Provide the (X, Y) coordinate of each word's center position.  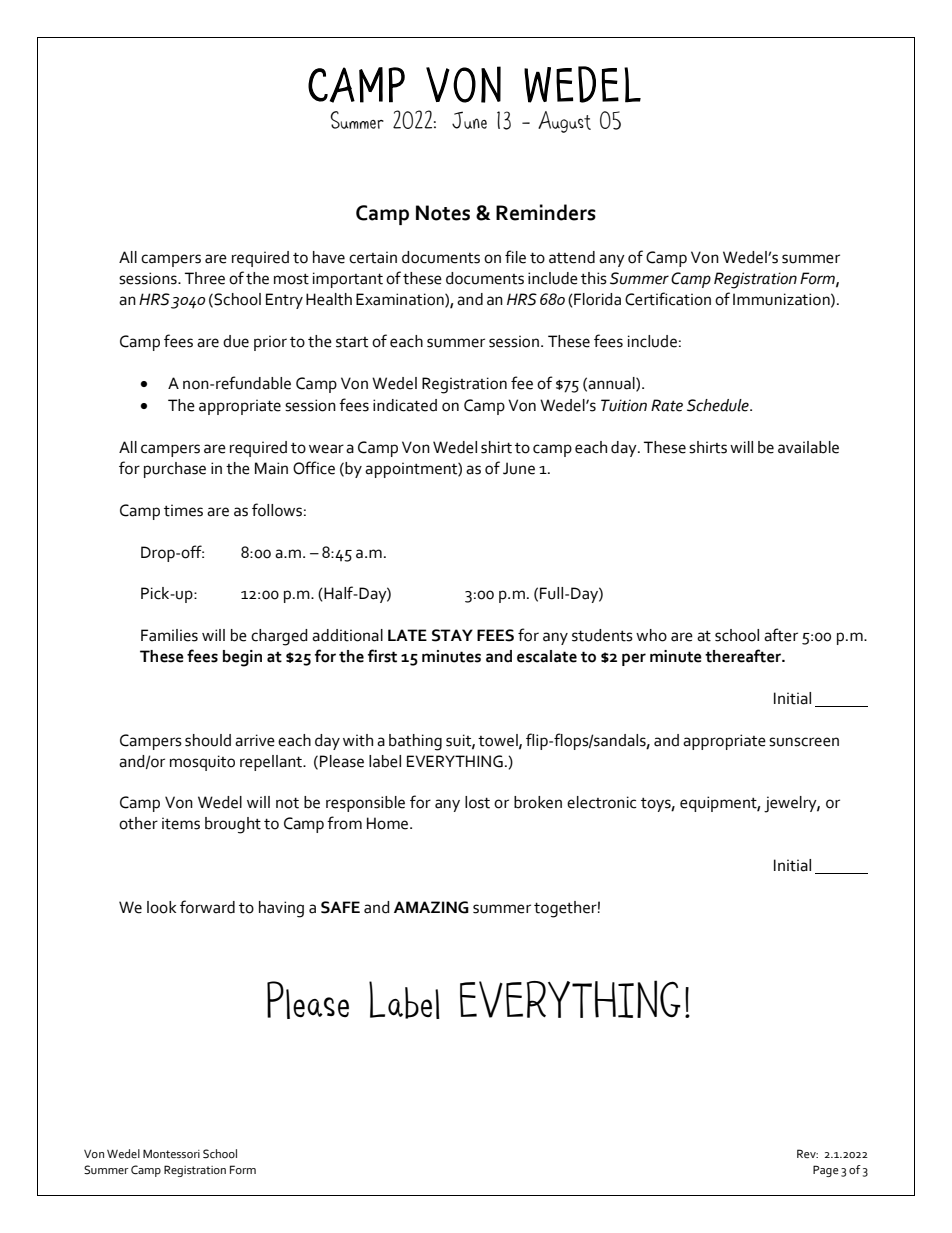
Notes (443, 213)
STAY (452, 635)
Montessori (171, 1154)
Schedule (719, 405)
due (236, 341)
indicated (405, 405)
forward (207, 907)
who (651, 635)
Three (205, 278)
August (564, 122)
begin (242, 658)
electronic (601, 802)
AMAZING (431, 907)
